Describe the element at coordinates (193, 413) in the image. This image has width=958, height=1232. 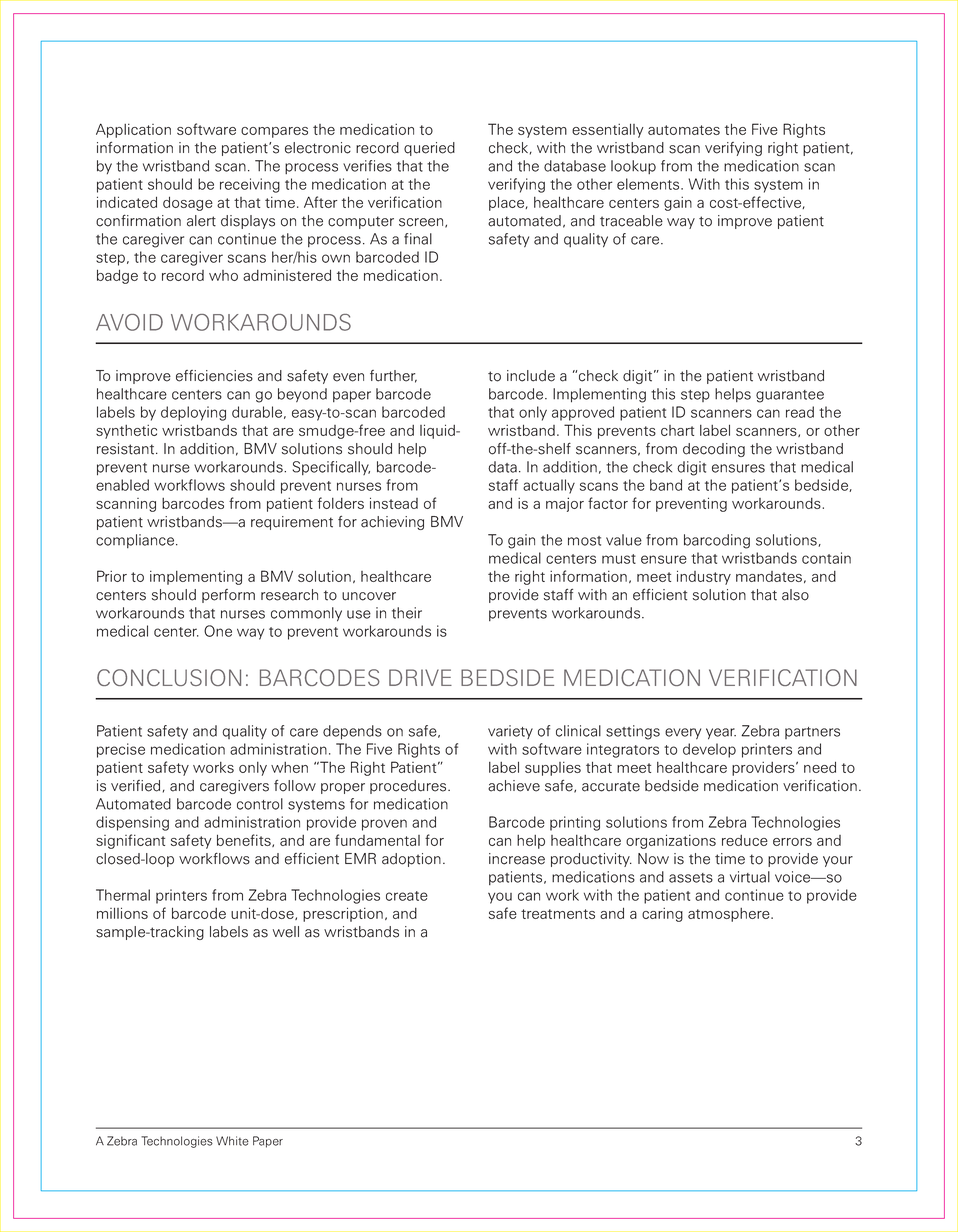
I see `deploying` at that location.
